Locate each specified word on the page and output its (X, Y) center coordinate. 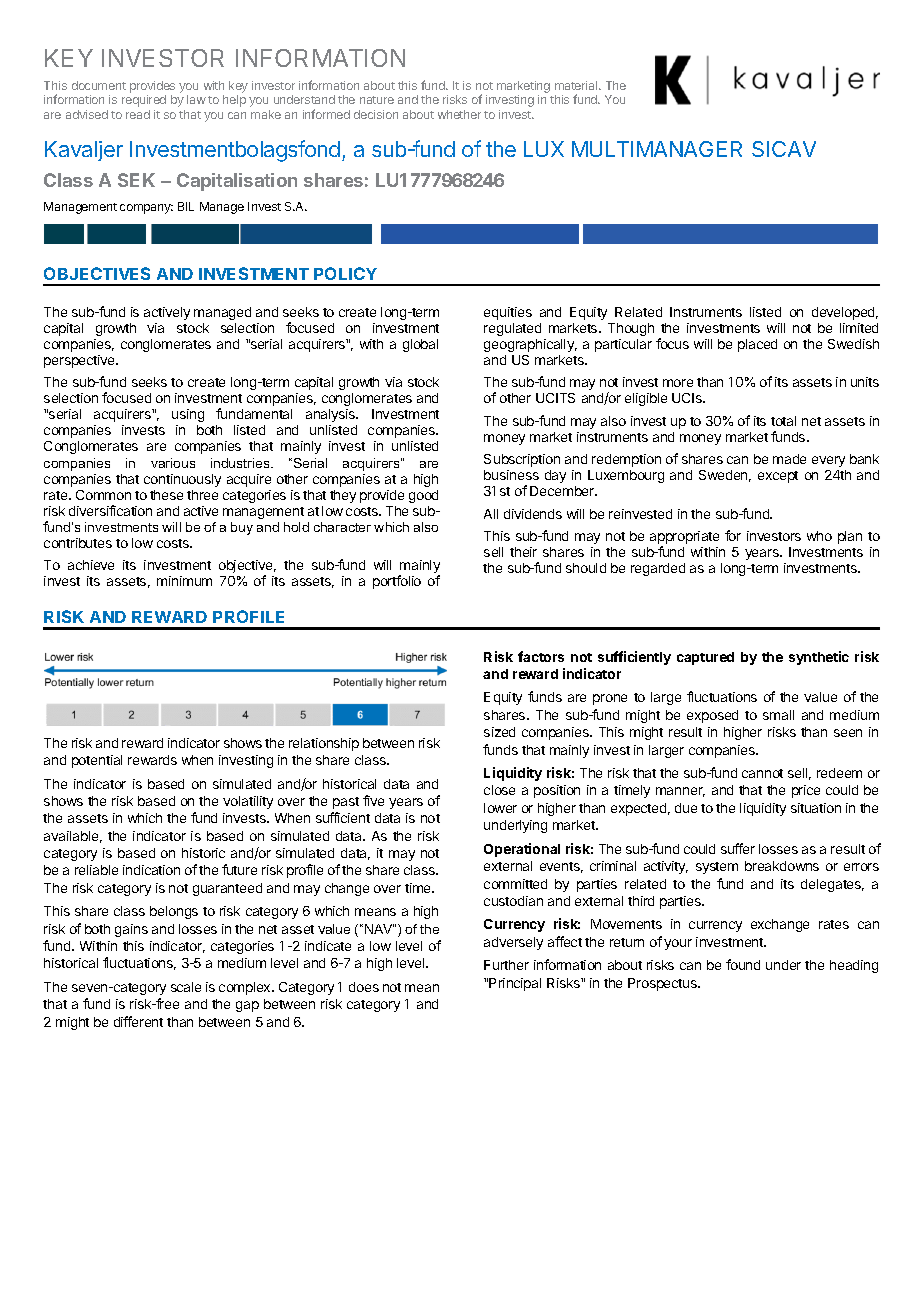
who (819, 536)
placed (757, 345)
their (523, 552)
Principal (515, 984)
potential (97, 761)
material (577, 85)
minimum (184, 581)
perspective (81, 361)
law (196, 99)
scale (186, 987)
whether (459, 114)
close (499, 790)
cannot (762, 773)
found (743, 964)
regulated (512, 329)
